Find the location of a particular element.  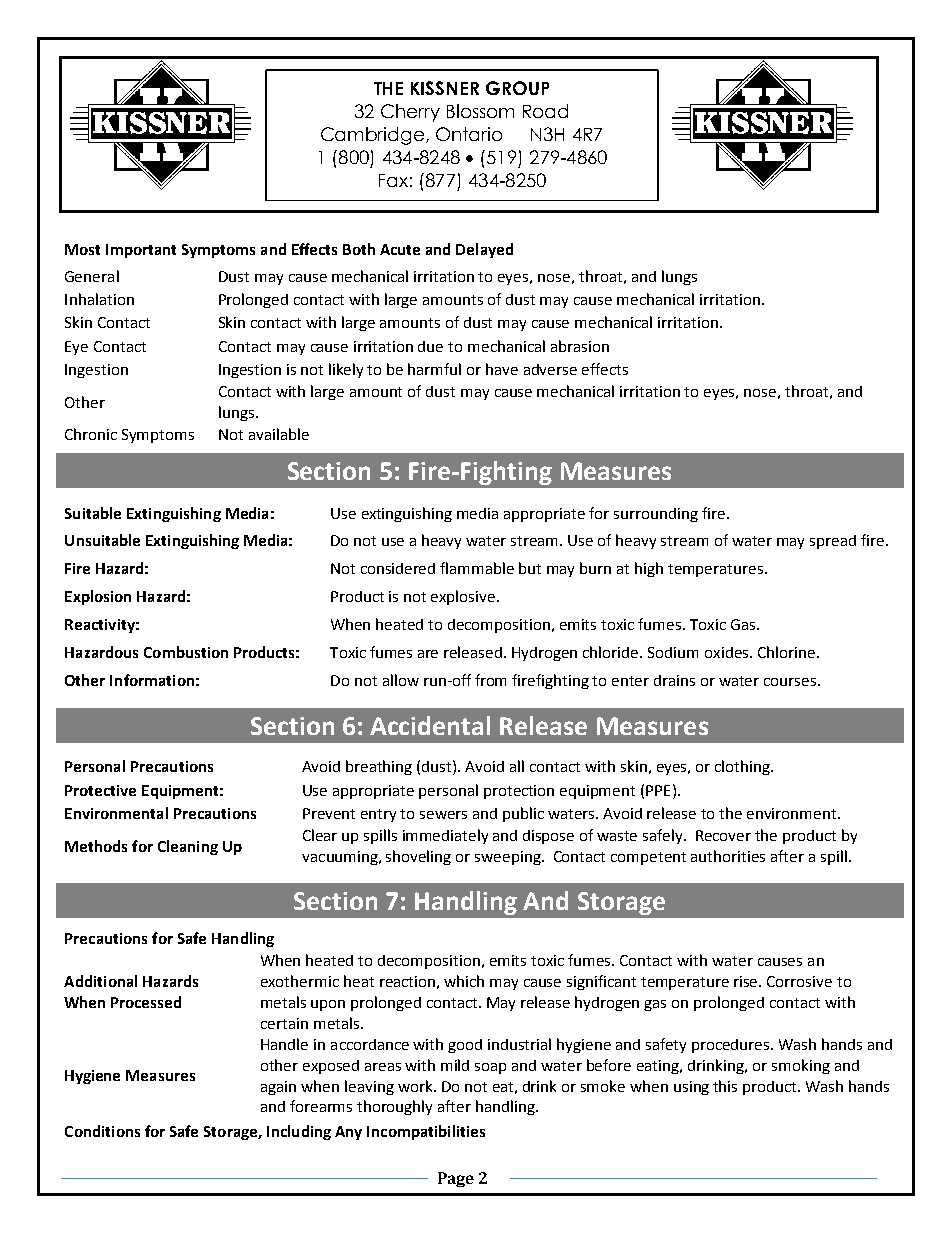

Processed is located at coordinates (146, 1002).
